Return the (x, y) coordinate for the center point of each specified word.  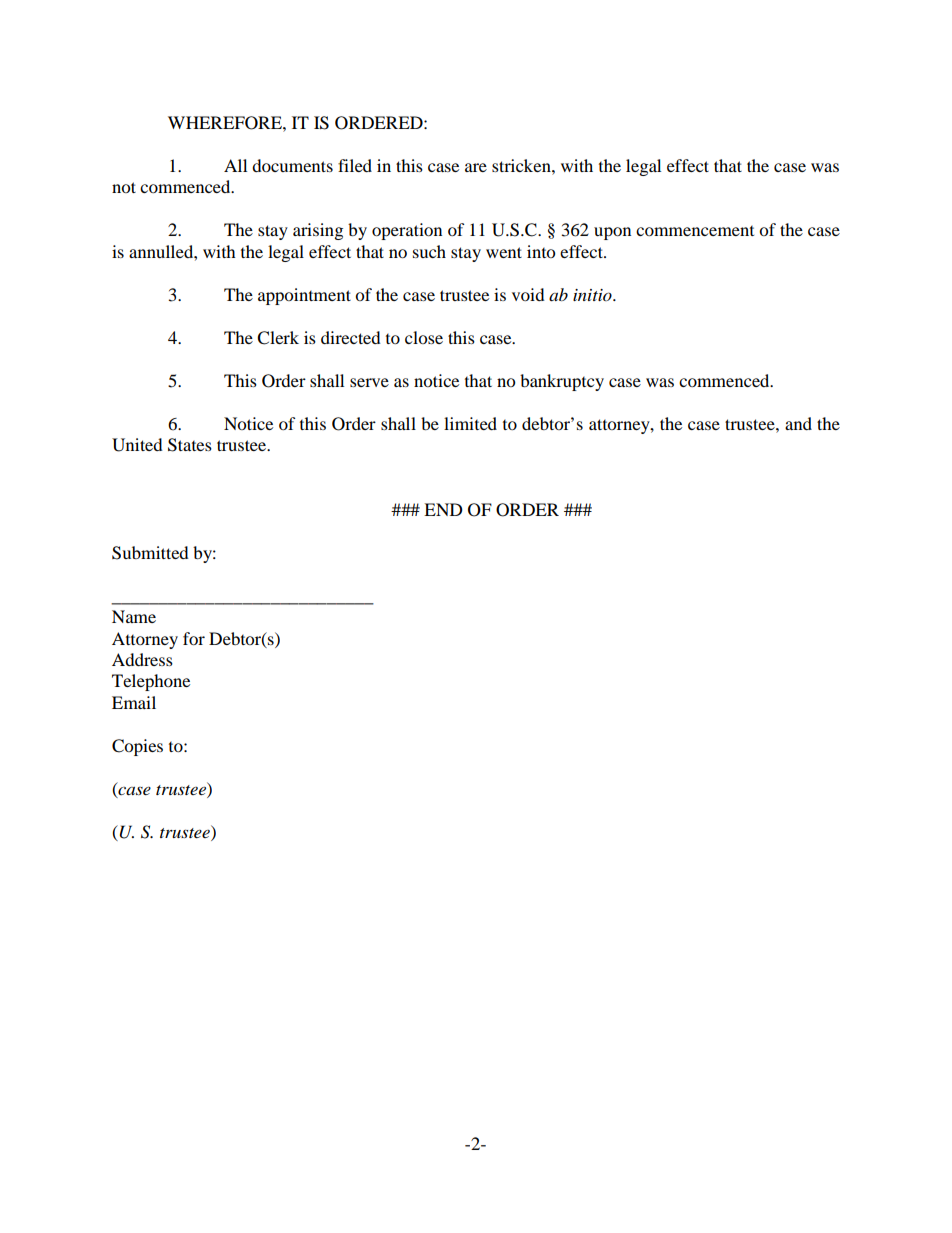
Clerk (278, 338)
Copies (137, 747)
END (443, 509)
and (798, 423)
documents (292, 165)
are (476, 167)
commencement (695, 231)
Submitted (150, 553)
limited (470, 423)
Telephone (151, 682)
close (424, 337)
